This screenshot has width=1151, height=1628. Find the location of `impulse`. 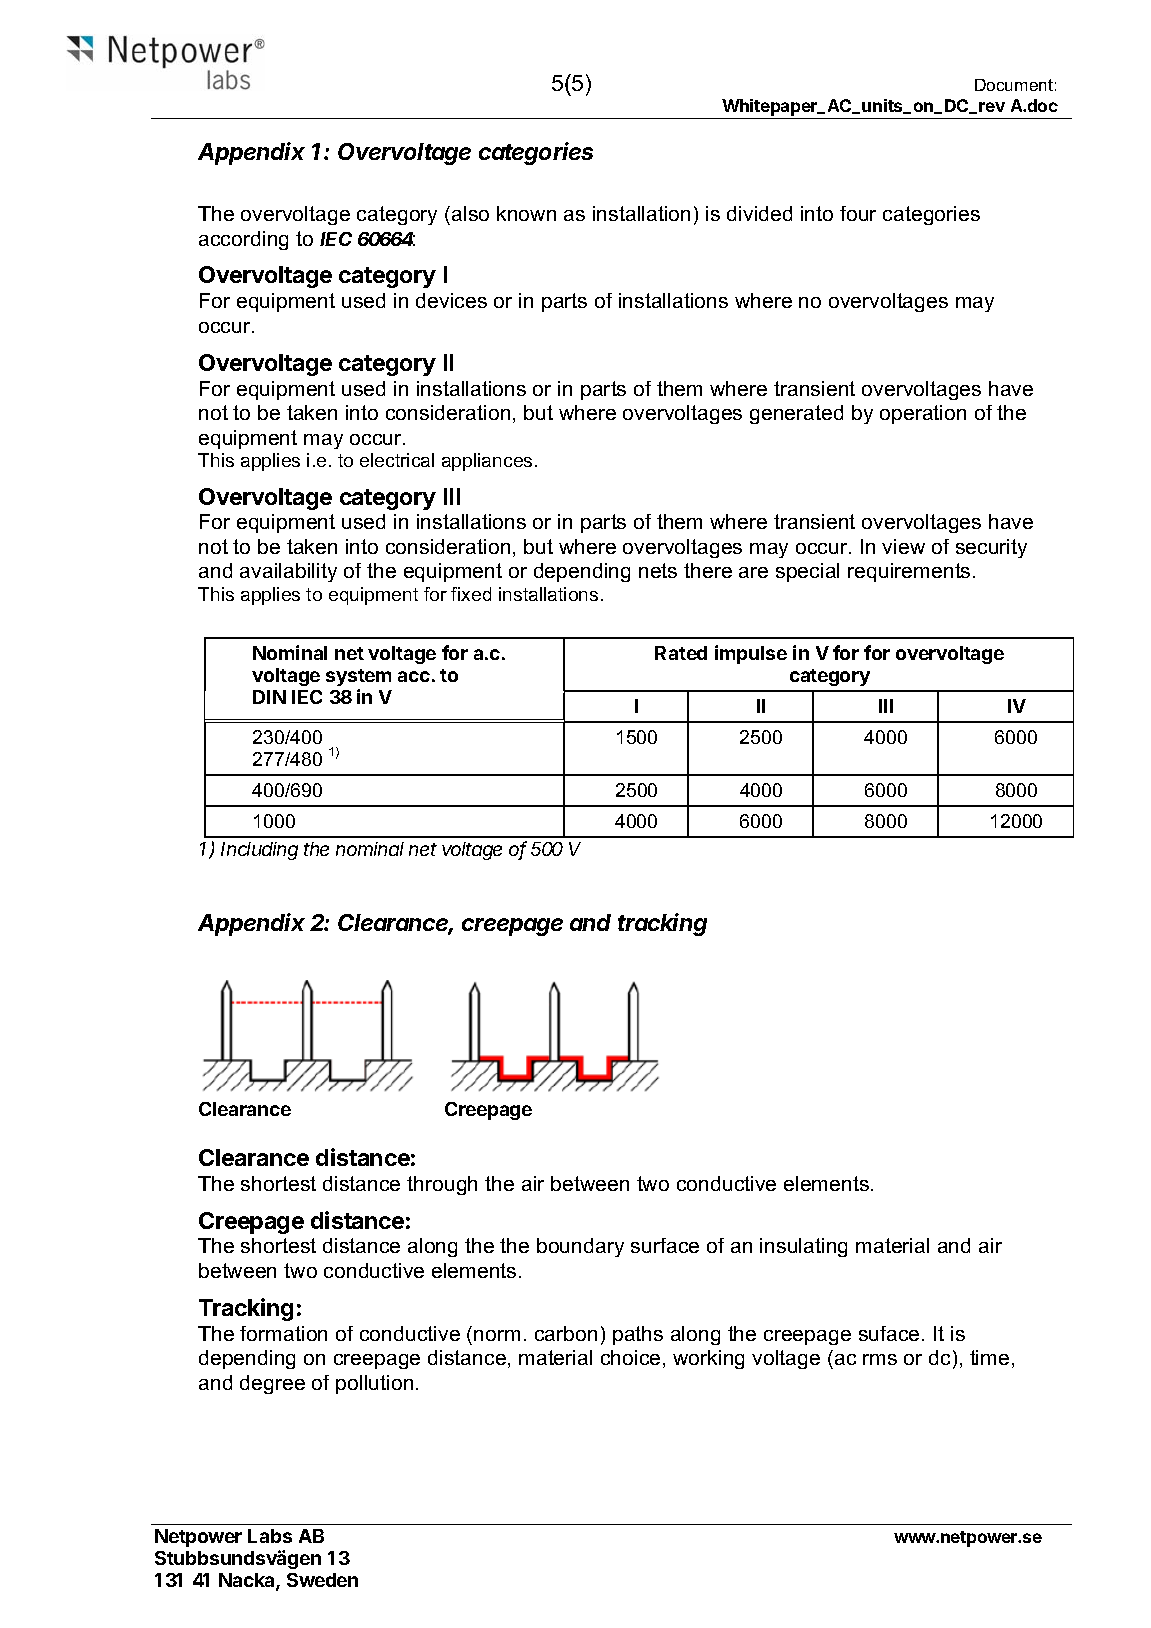

impulse is located at coordinates (751, 654).
